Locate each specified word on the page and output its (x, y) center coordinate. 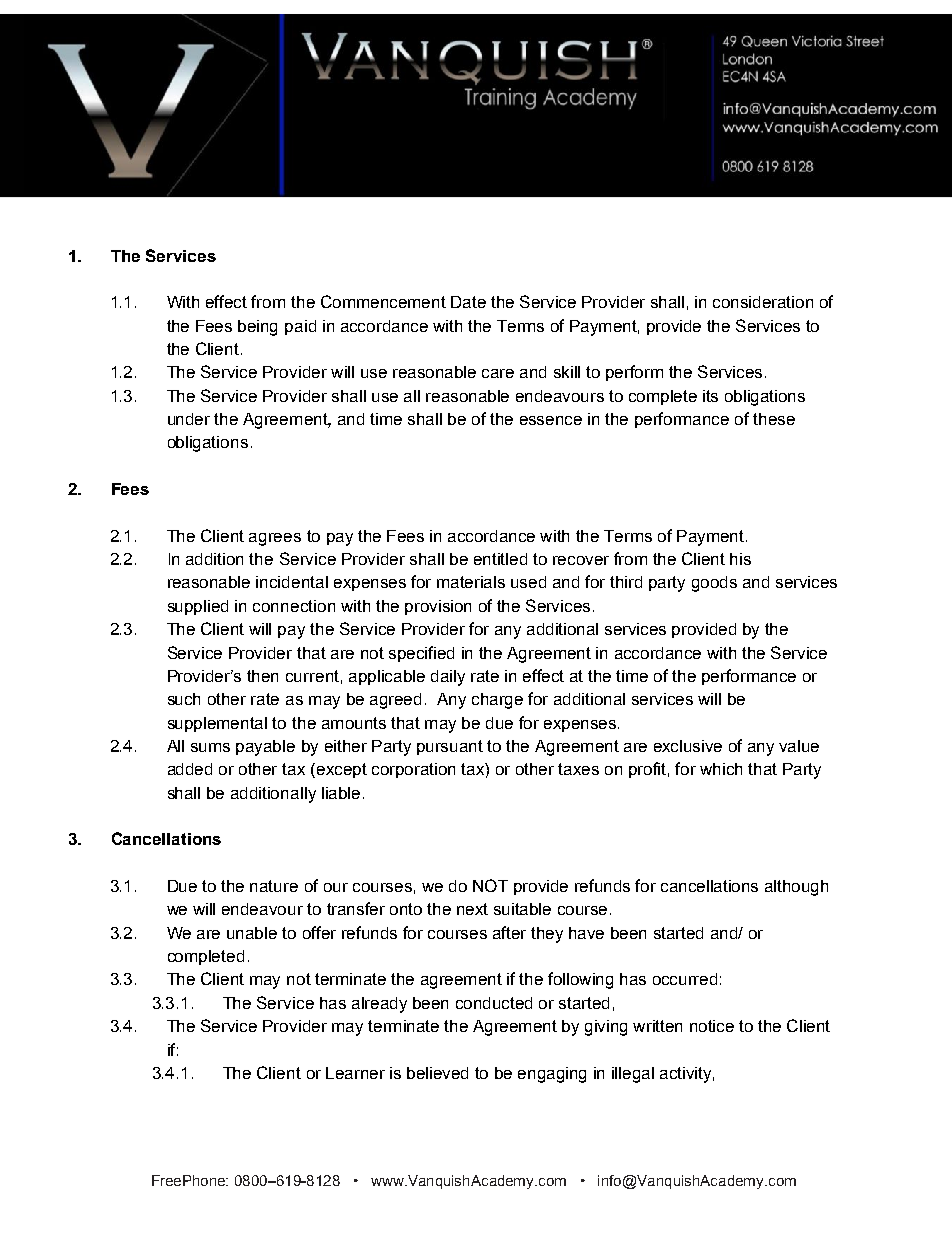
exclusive (688, 746)
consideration (763, 302)
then (262, 676)
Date (468, 302)
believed (437, 1073)
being (257, 328)
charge (497, 701)
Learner (355, 1073)
